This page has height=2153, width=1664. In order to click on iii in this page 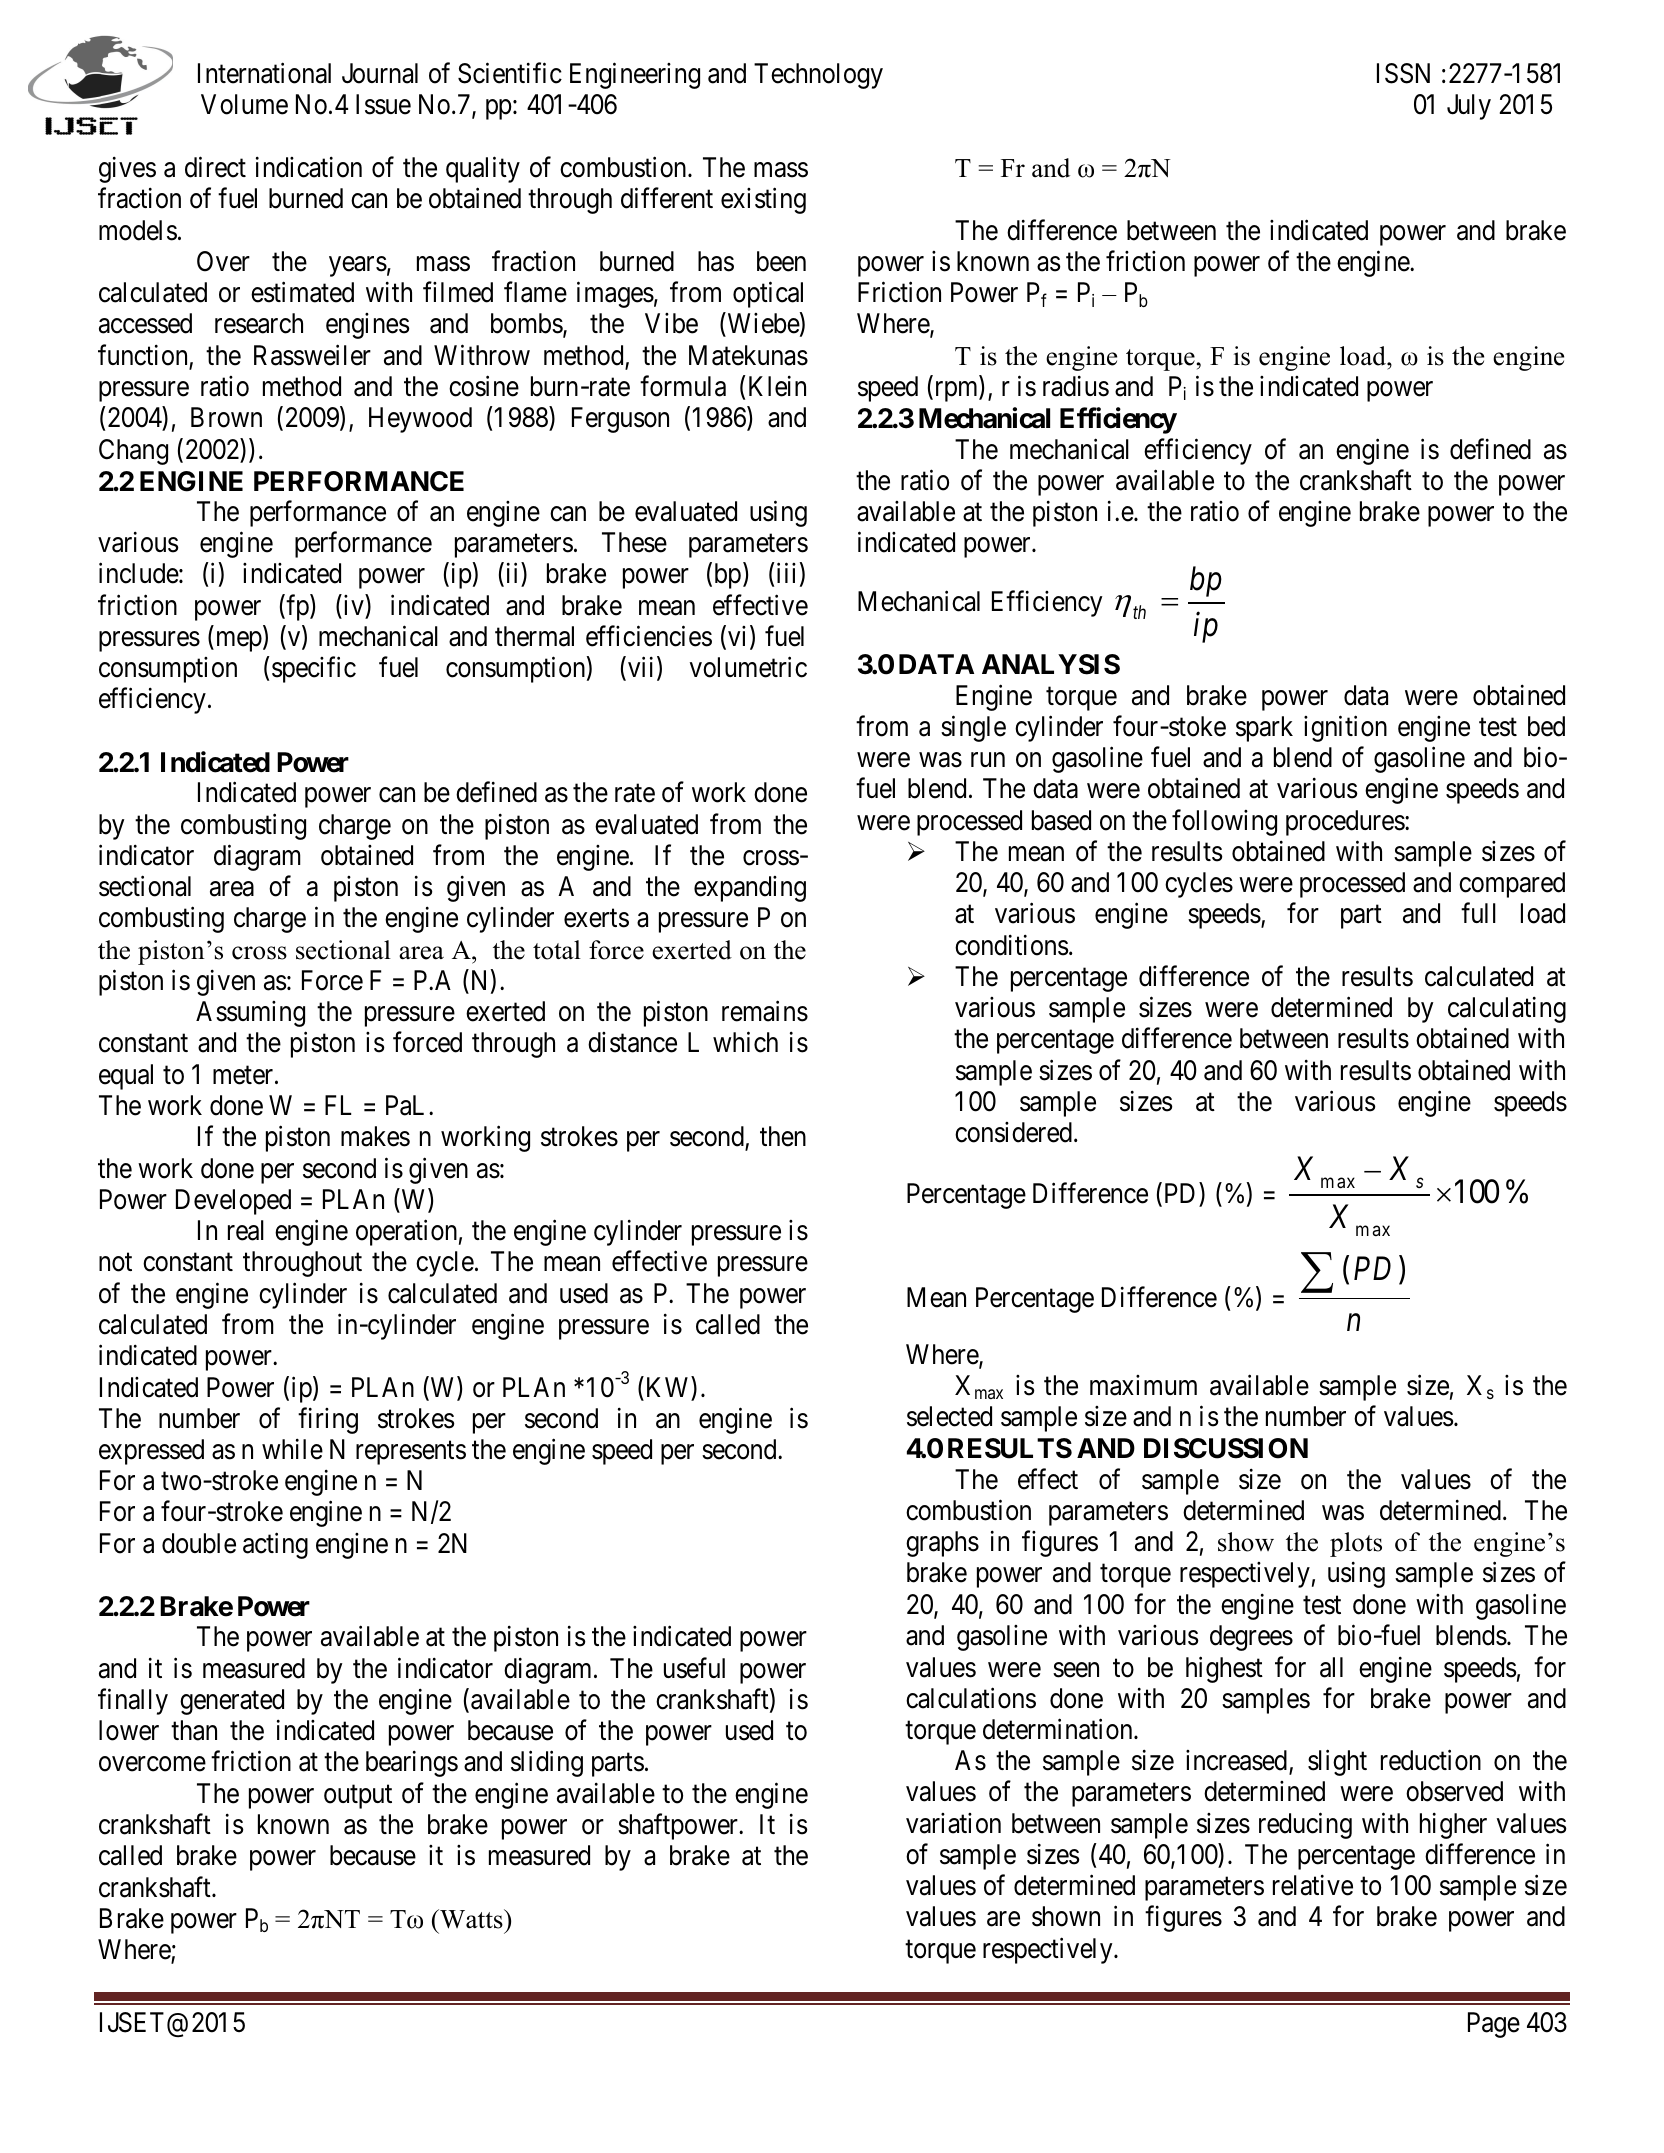, I will do `click(786, 573)`.
